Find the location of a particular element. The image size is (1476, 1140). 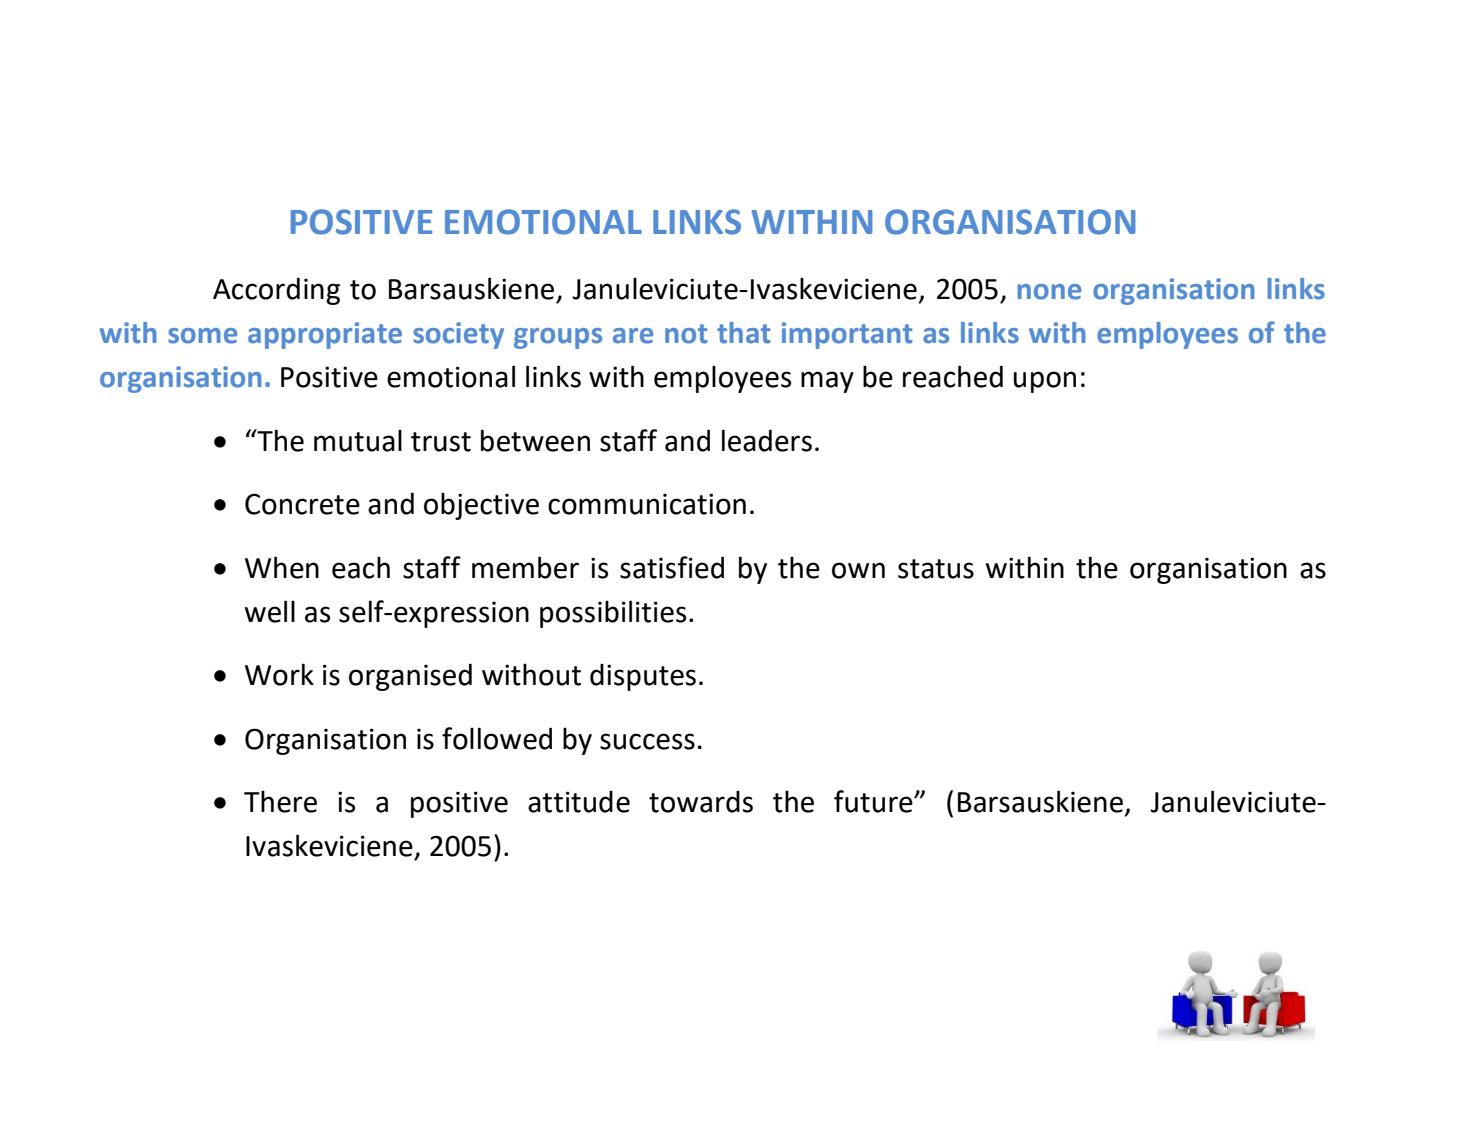

Work is located at coordinates (279, 674).
